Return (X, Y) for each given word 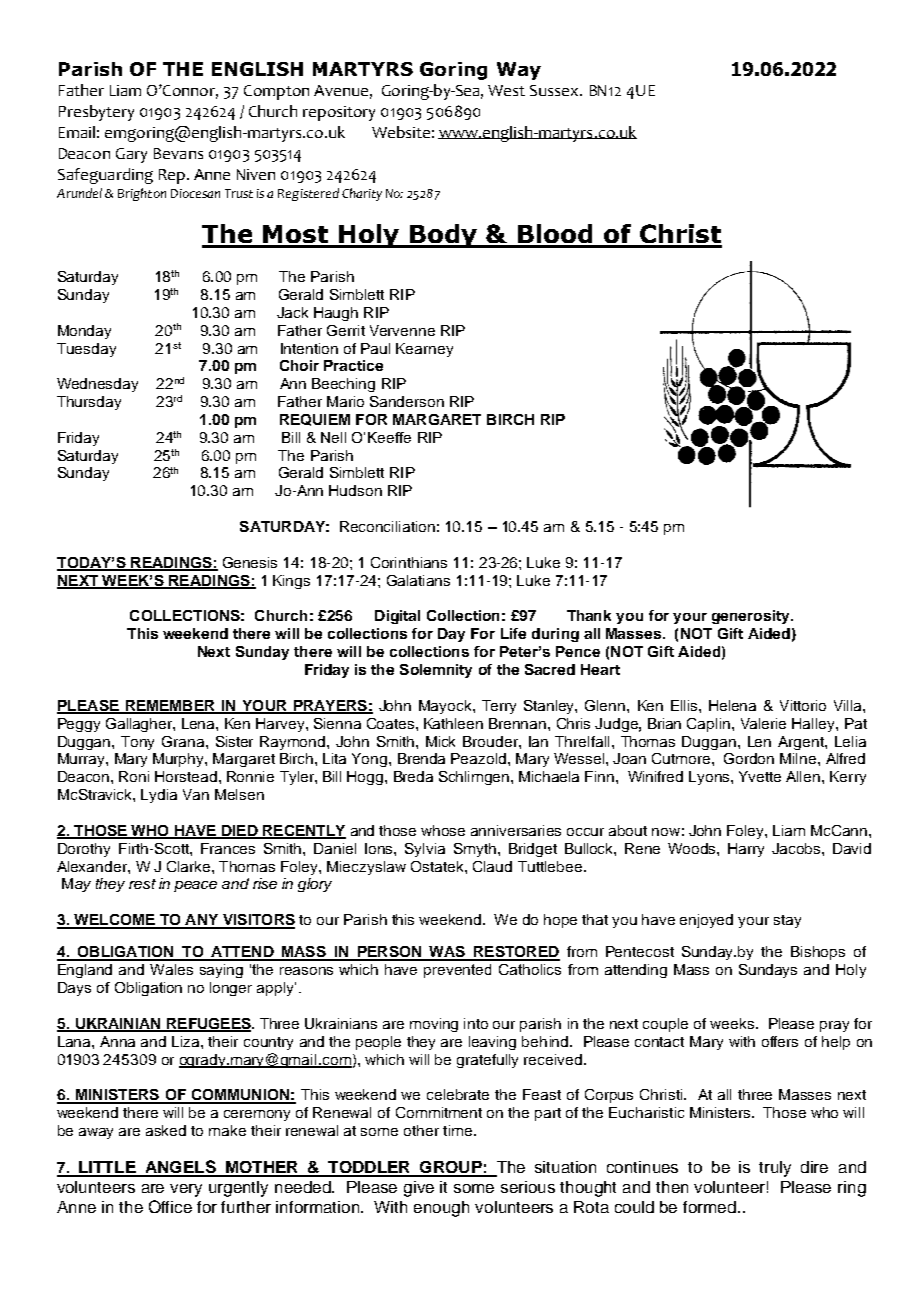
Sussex (556, 90)
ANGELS (180, 1168)
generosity (752, 617)
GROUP (451, 1168)
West (506, 90)
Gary (131, 155)
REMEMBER (170, 706)
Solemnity (436, 671)
